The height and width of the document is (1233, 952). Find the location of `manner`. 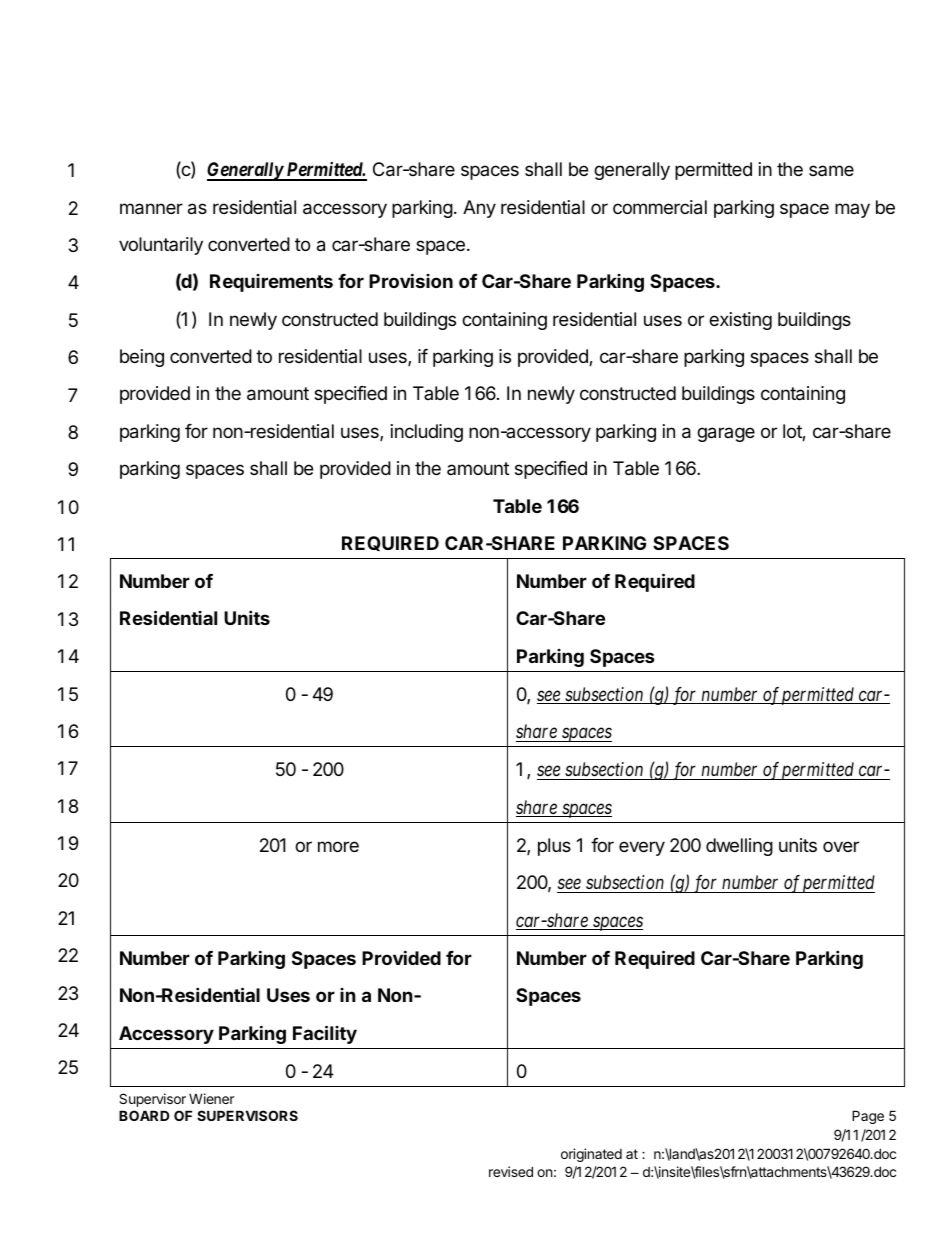

manner is located at coordinates (151, 209).
